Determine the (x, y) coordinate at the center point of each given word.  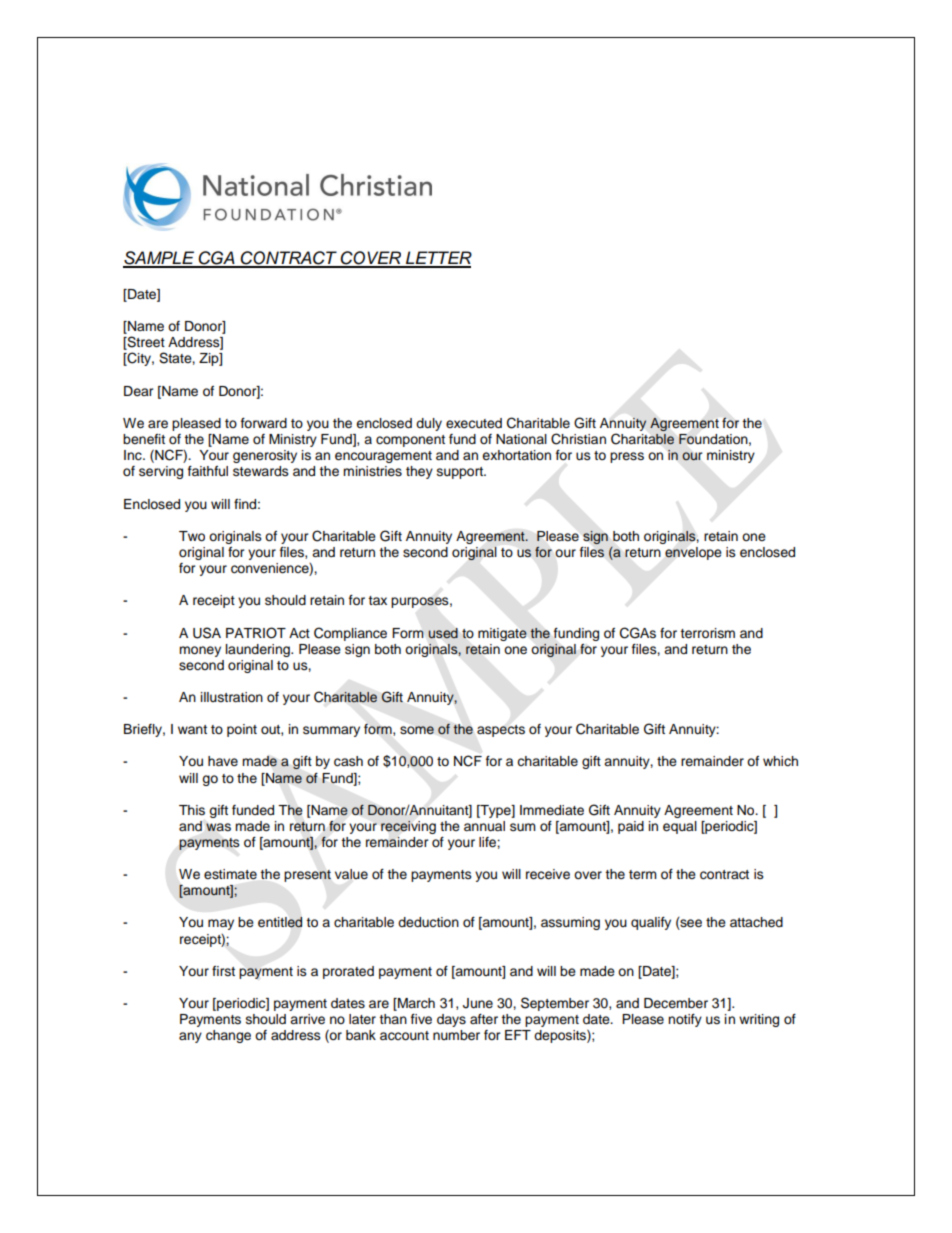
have (223, 761)
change (228, 1036)
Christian (578, 439)
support (461, 473)
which (780, 761)
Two (192, 536)
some (417, 730)
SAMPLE (160, 259)
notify (685, 1020)
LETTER (438, 259)
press (627, 457)
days (451, 1020)
